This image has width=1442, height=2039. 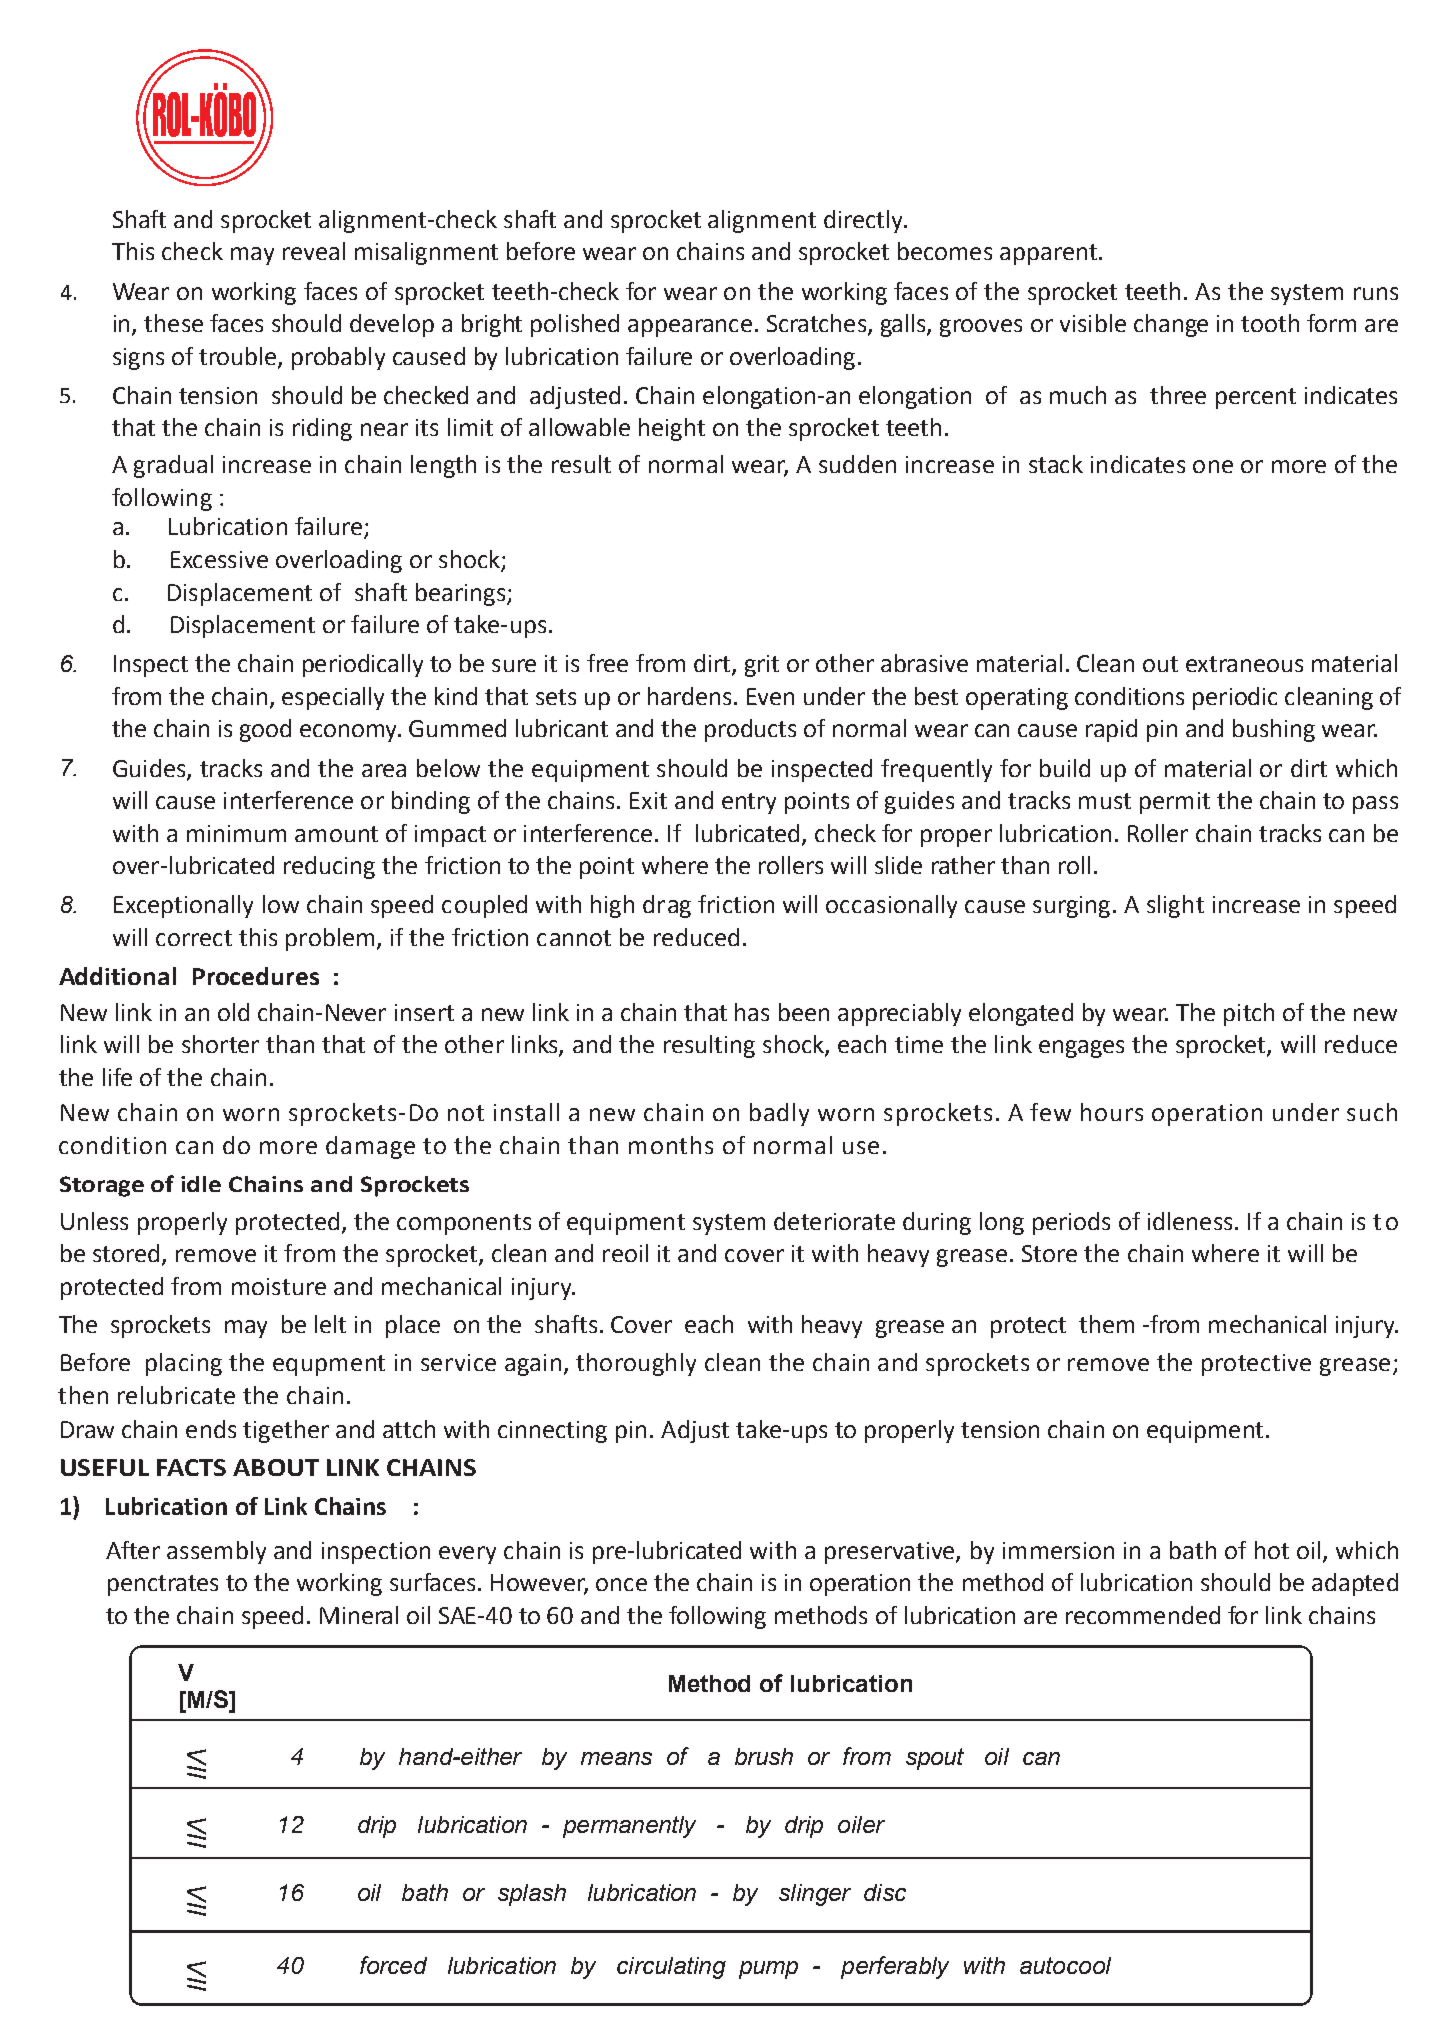 I want to click on forced, so click(x=393, y=1965).
